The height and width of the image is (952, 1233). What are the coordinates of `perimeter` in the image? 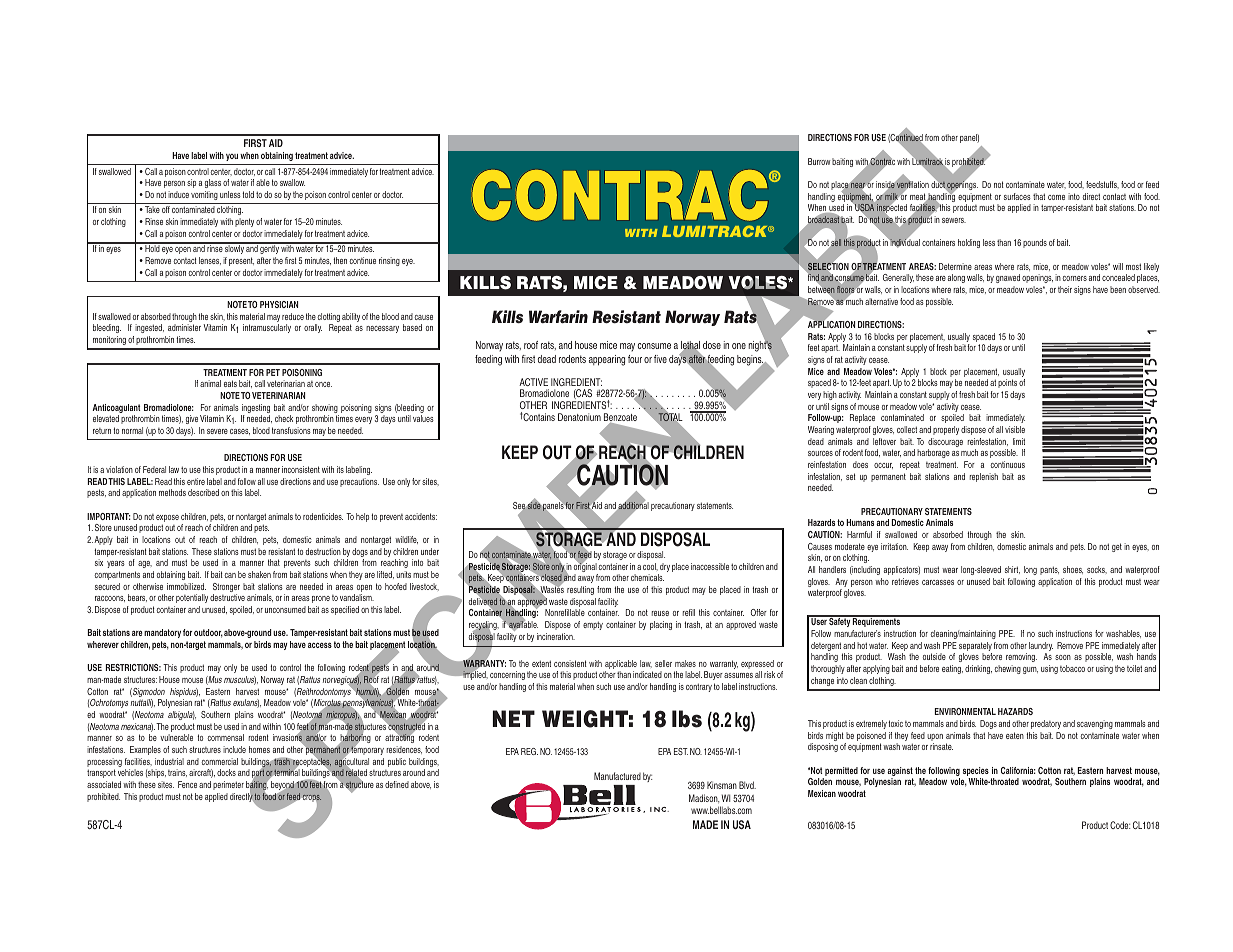 It's located at (228, 785).
